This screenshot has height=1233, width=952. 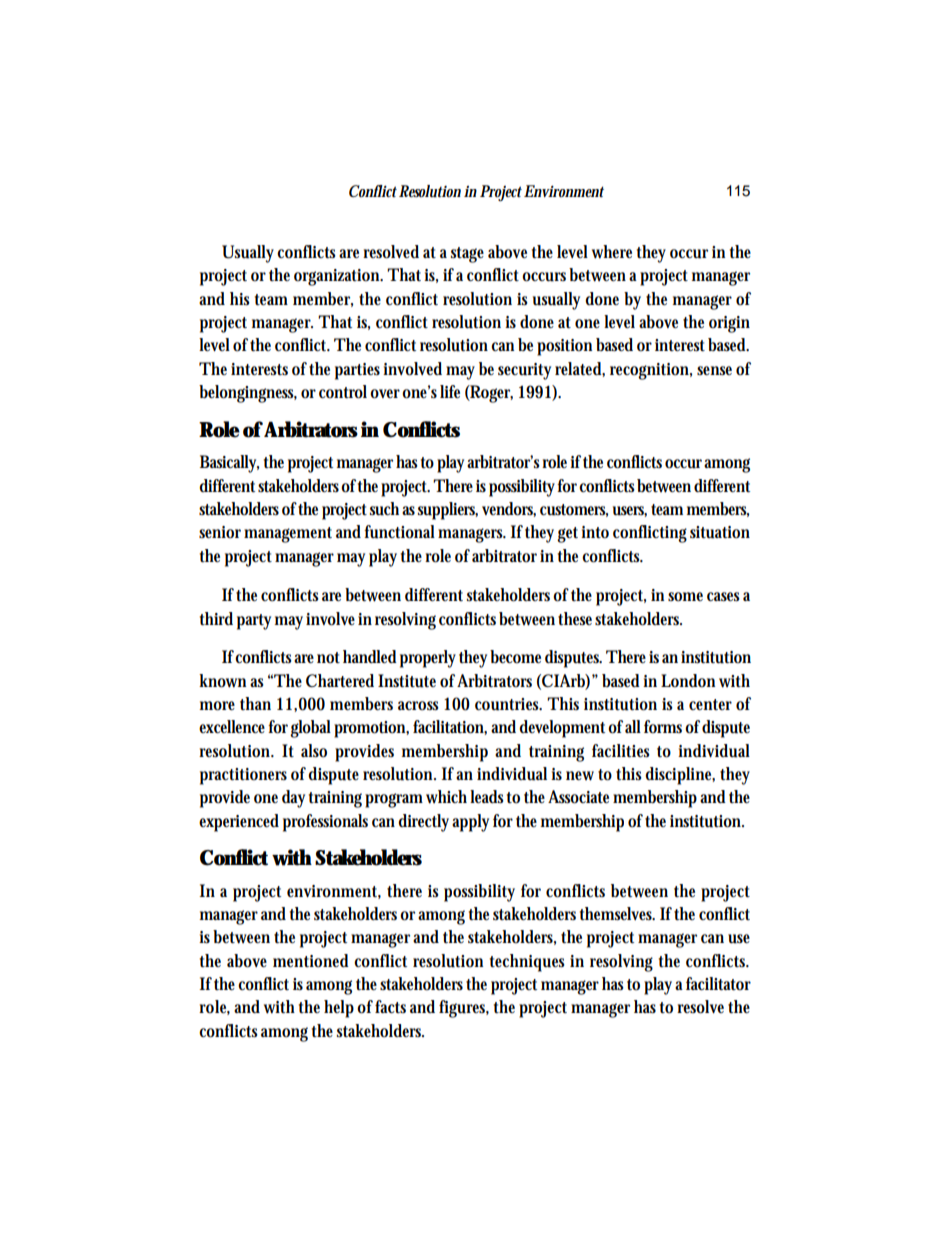 What do you see at coordinates (248, 394) in the screenshot?
I see `belongingness` at bounding box center [248, 394].
